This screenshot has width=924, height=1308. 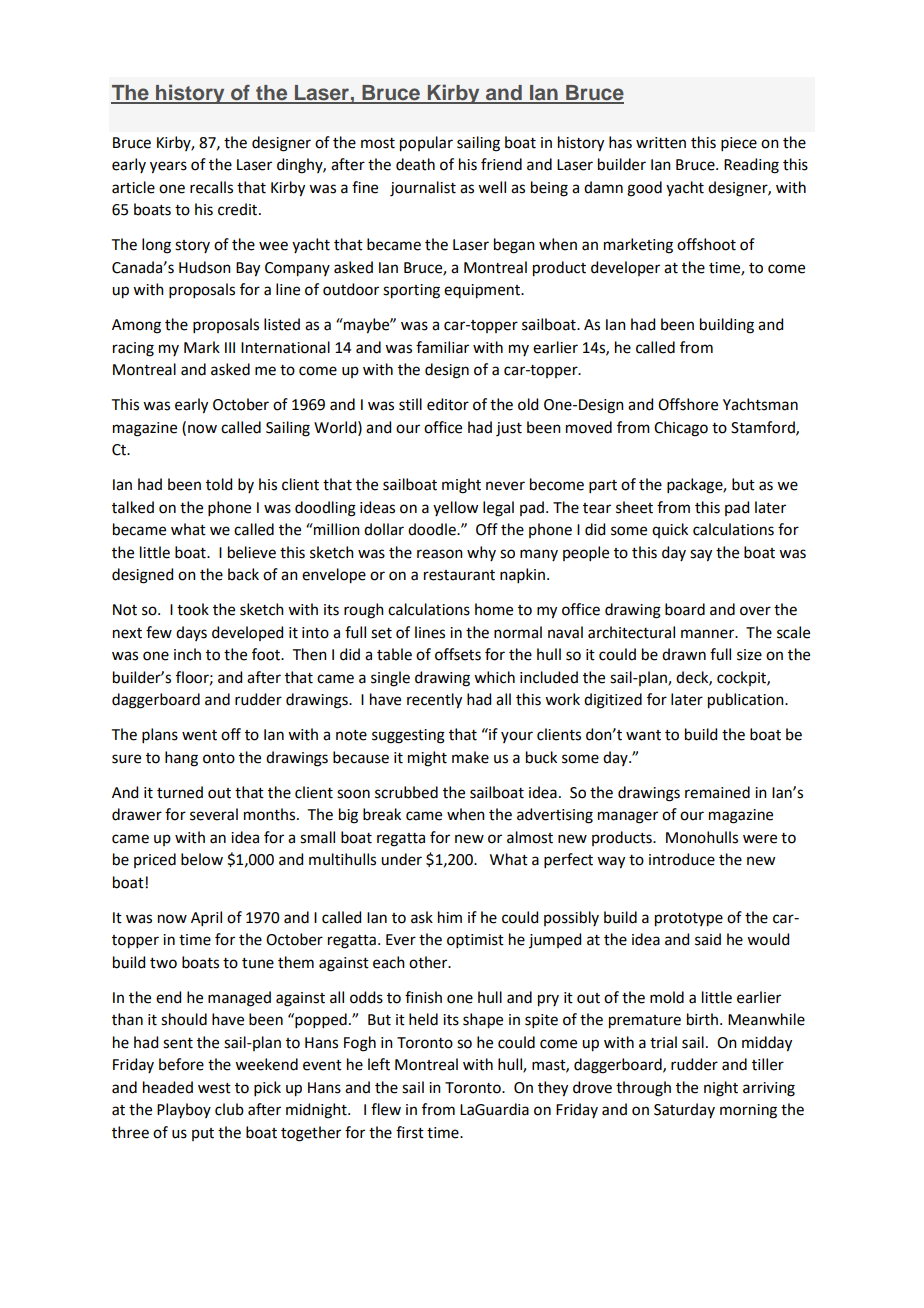 What do you see at coordinates (684, 654) in the screenshot?
I see `drawn` at bounding box center [684, 654].
